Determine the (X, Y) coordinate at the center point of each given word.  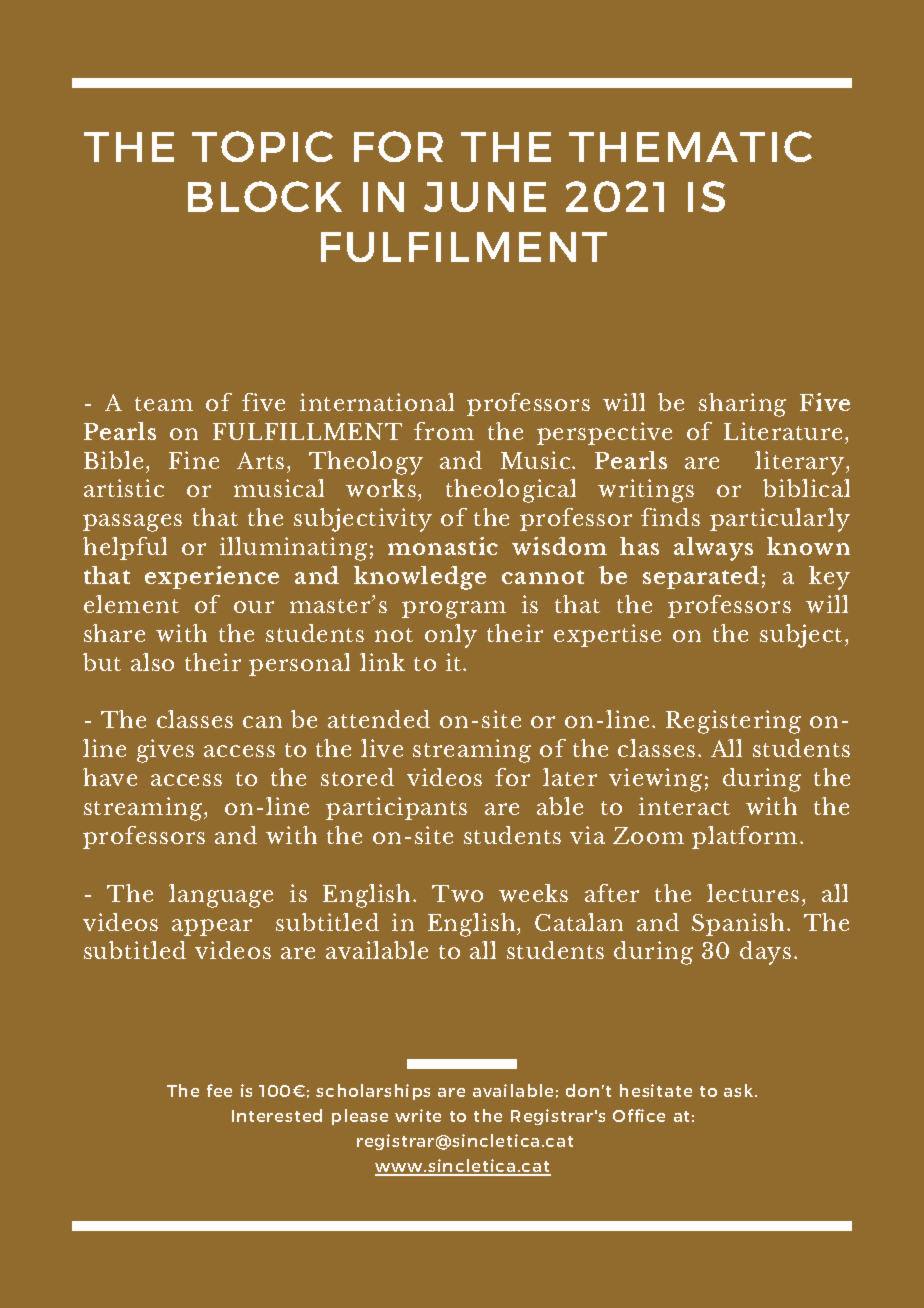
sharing (742, 405)
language (221, 896)
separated (701, 577)
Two (457, 893)
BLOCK (265, 196)
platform (744, 837)
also (152, 662)
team (164, 404)
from (444, 431)
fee (219, 1090)
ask (740, 1090)
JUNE (485, 197)
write (418, 1115)
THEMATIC (690, 146)
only (451, 636)
